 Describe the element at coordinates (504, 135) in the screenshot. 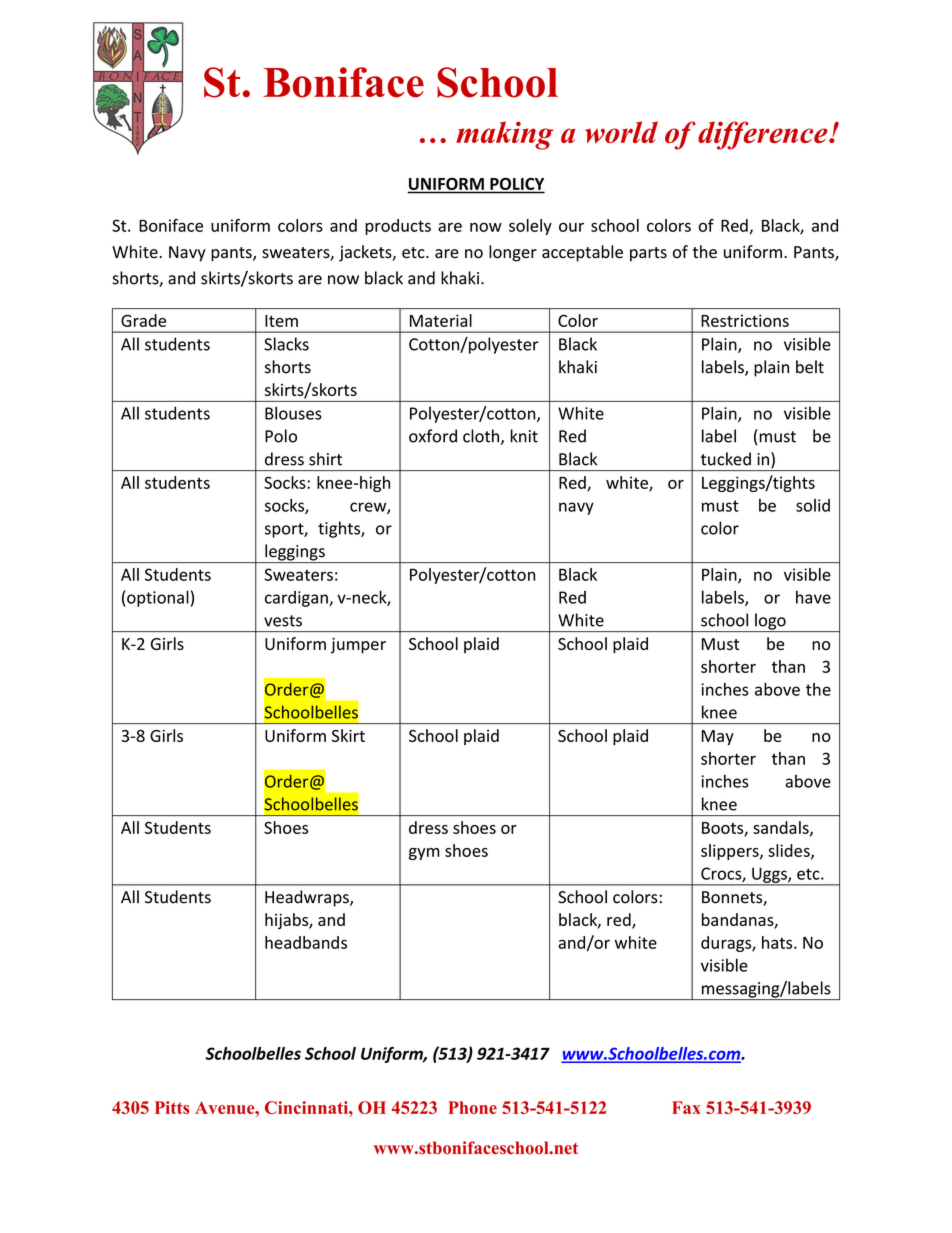

I see `making` at that location.
